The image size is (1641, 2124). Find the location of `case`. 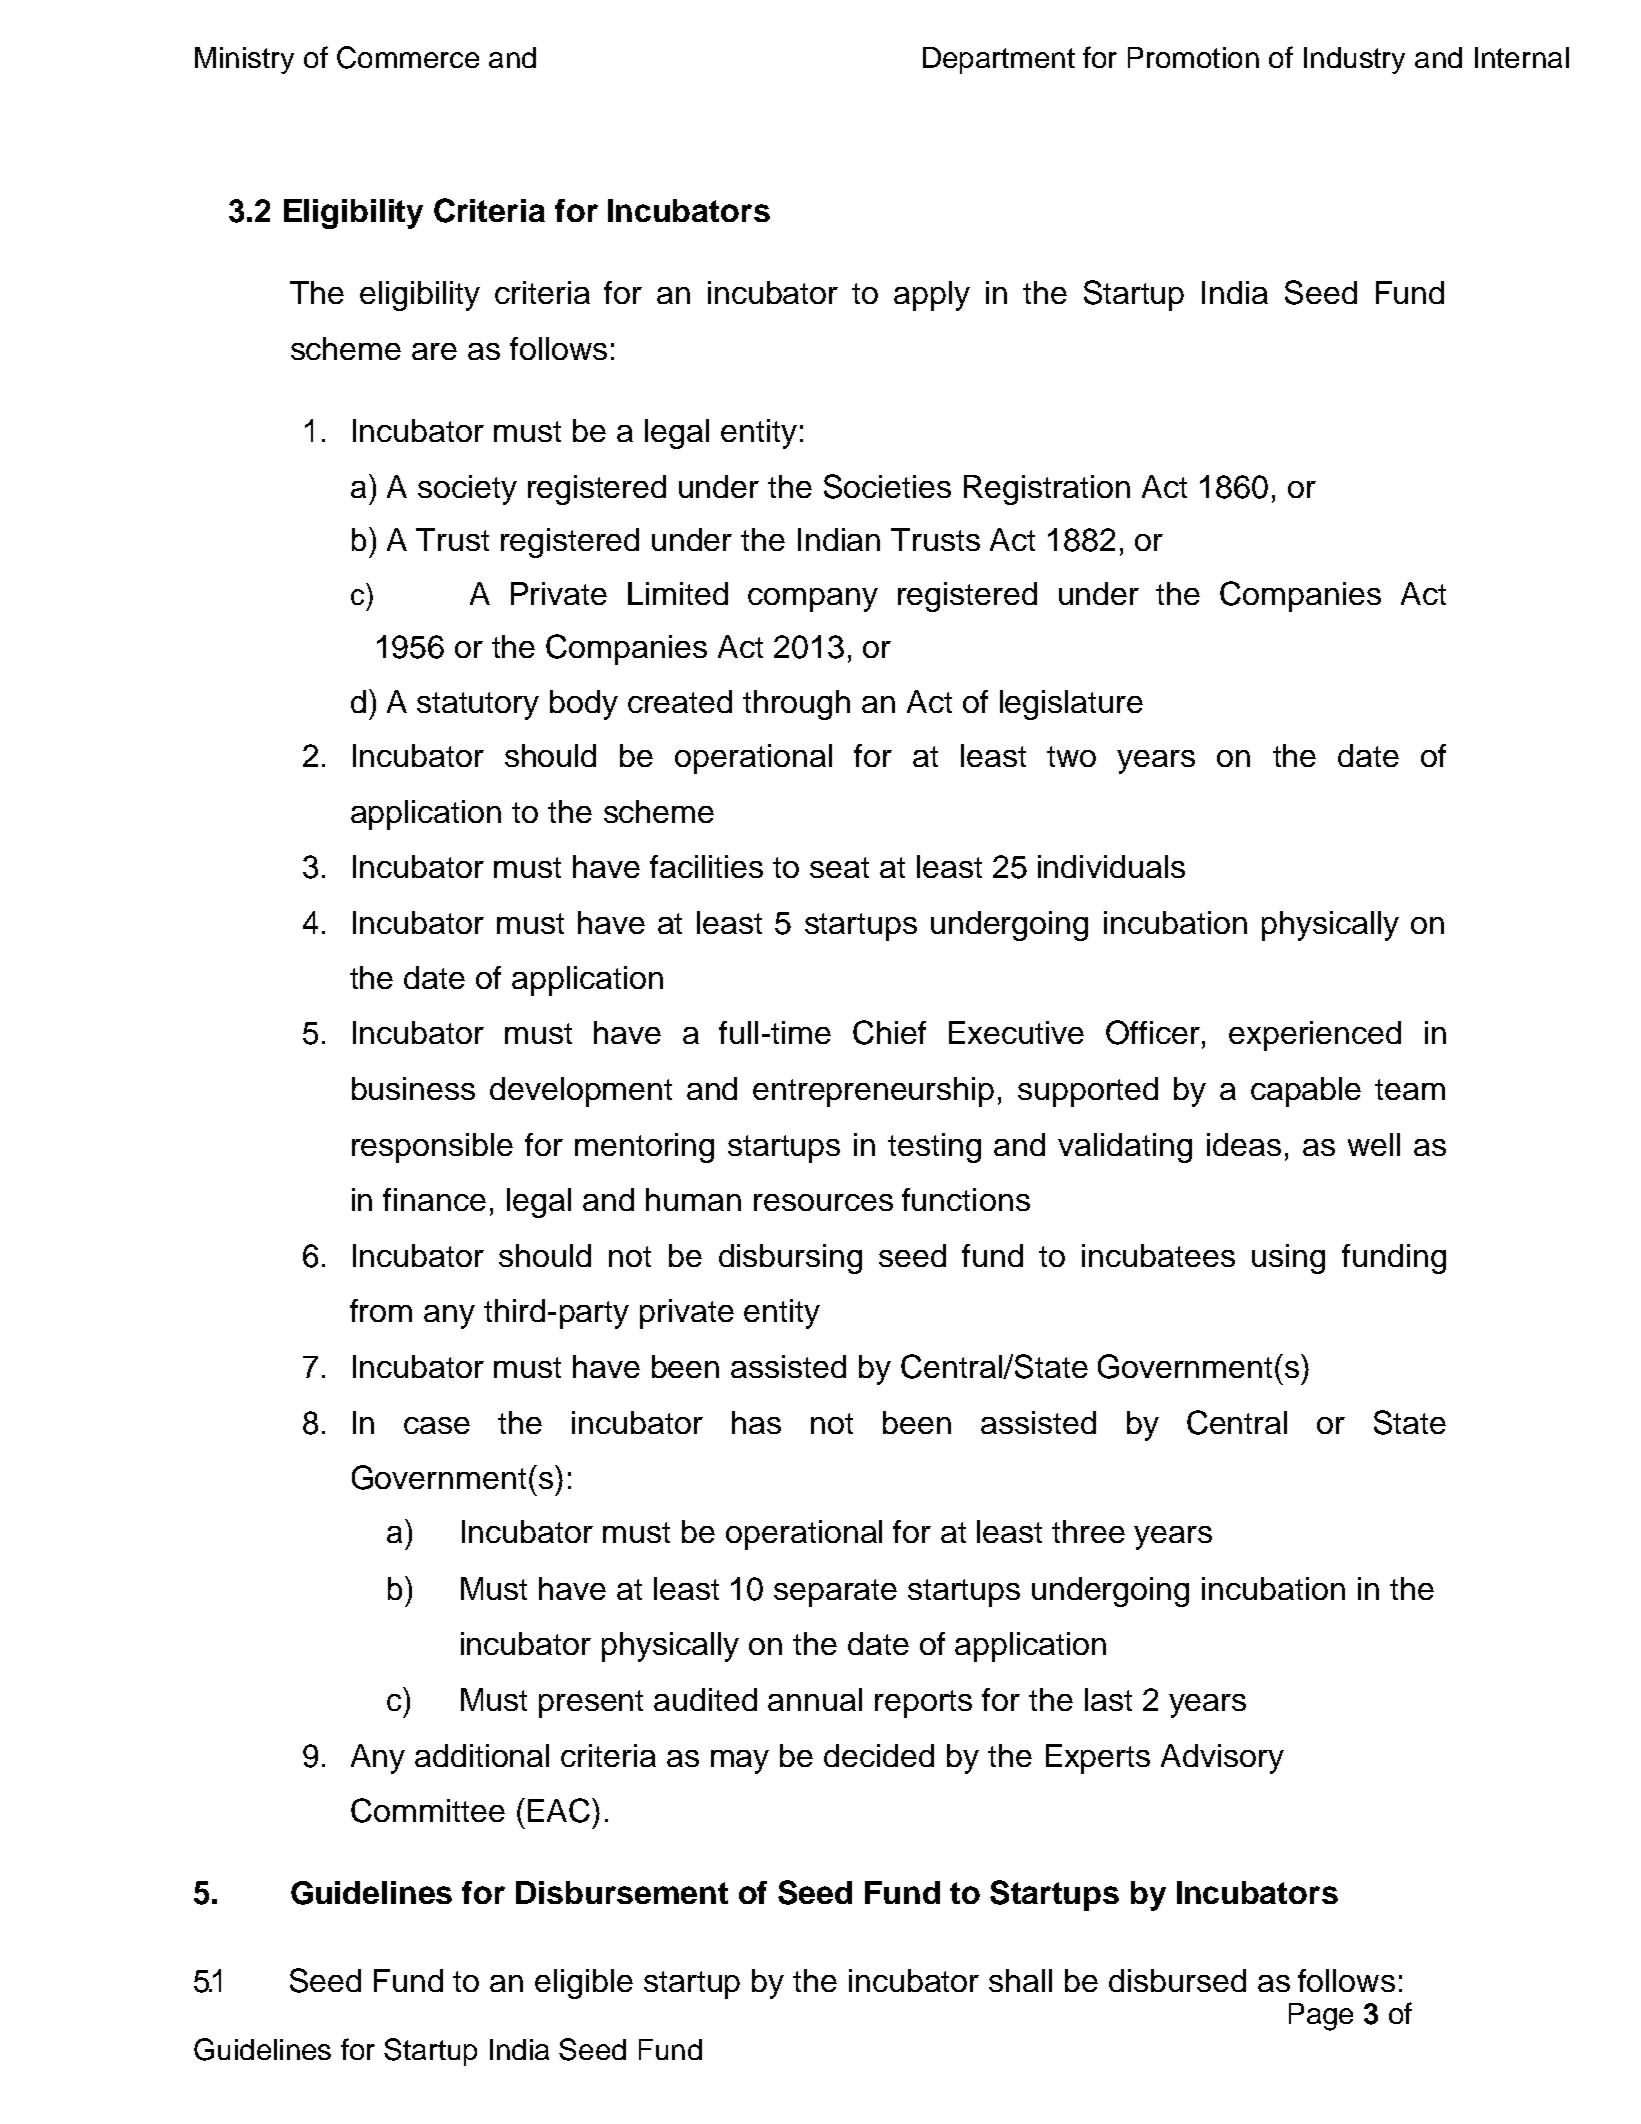

case is located at coordinates (437, 1425).
